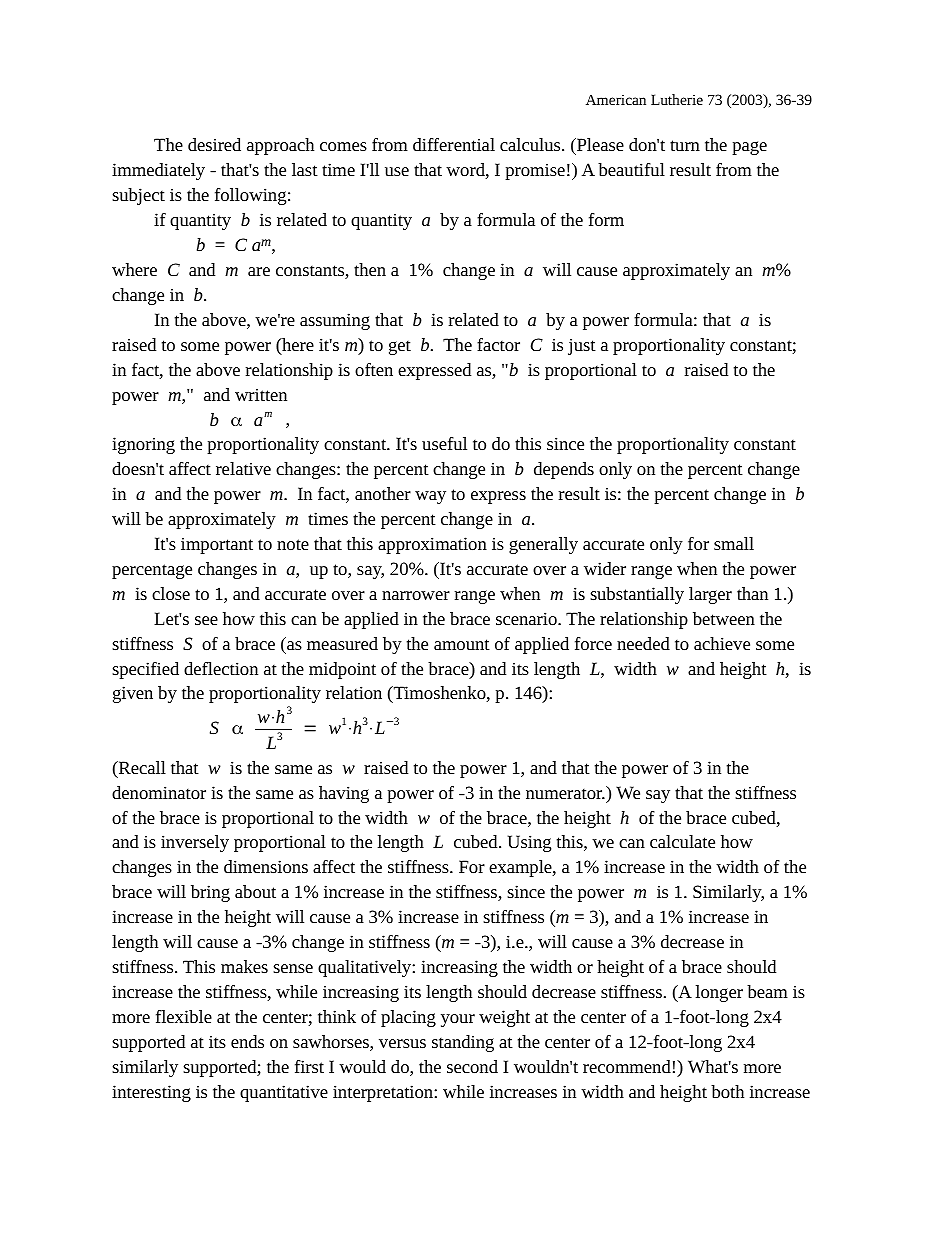 Image resolution: width=952 pixels, height=1233 pixels. What do you see at coordinates (344, 794) in the screenshot?
I see `having` at bounding box center [344, 794].
